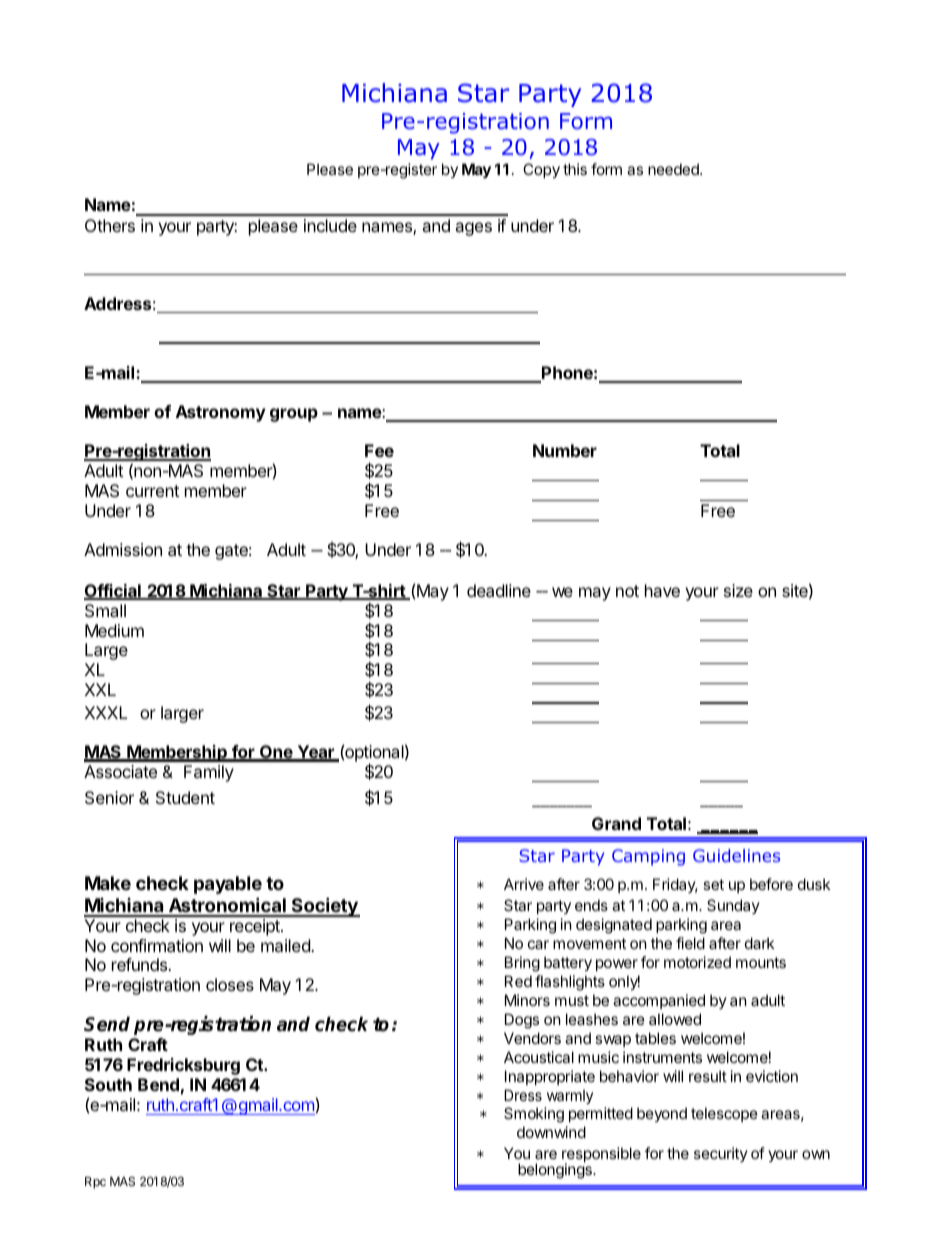 The height and width of the screenshot is (1233, 952). I want to click on deadline, so click(499, 590).
